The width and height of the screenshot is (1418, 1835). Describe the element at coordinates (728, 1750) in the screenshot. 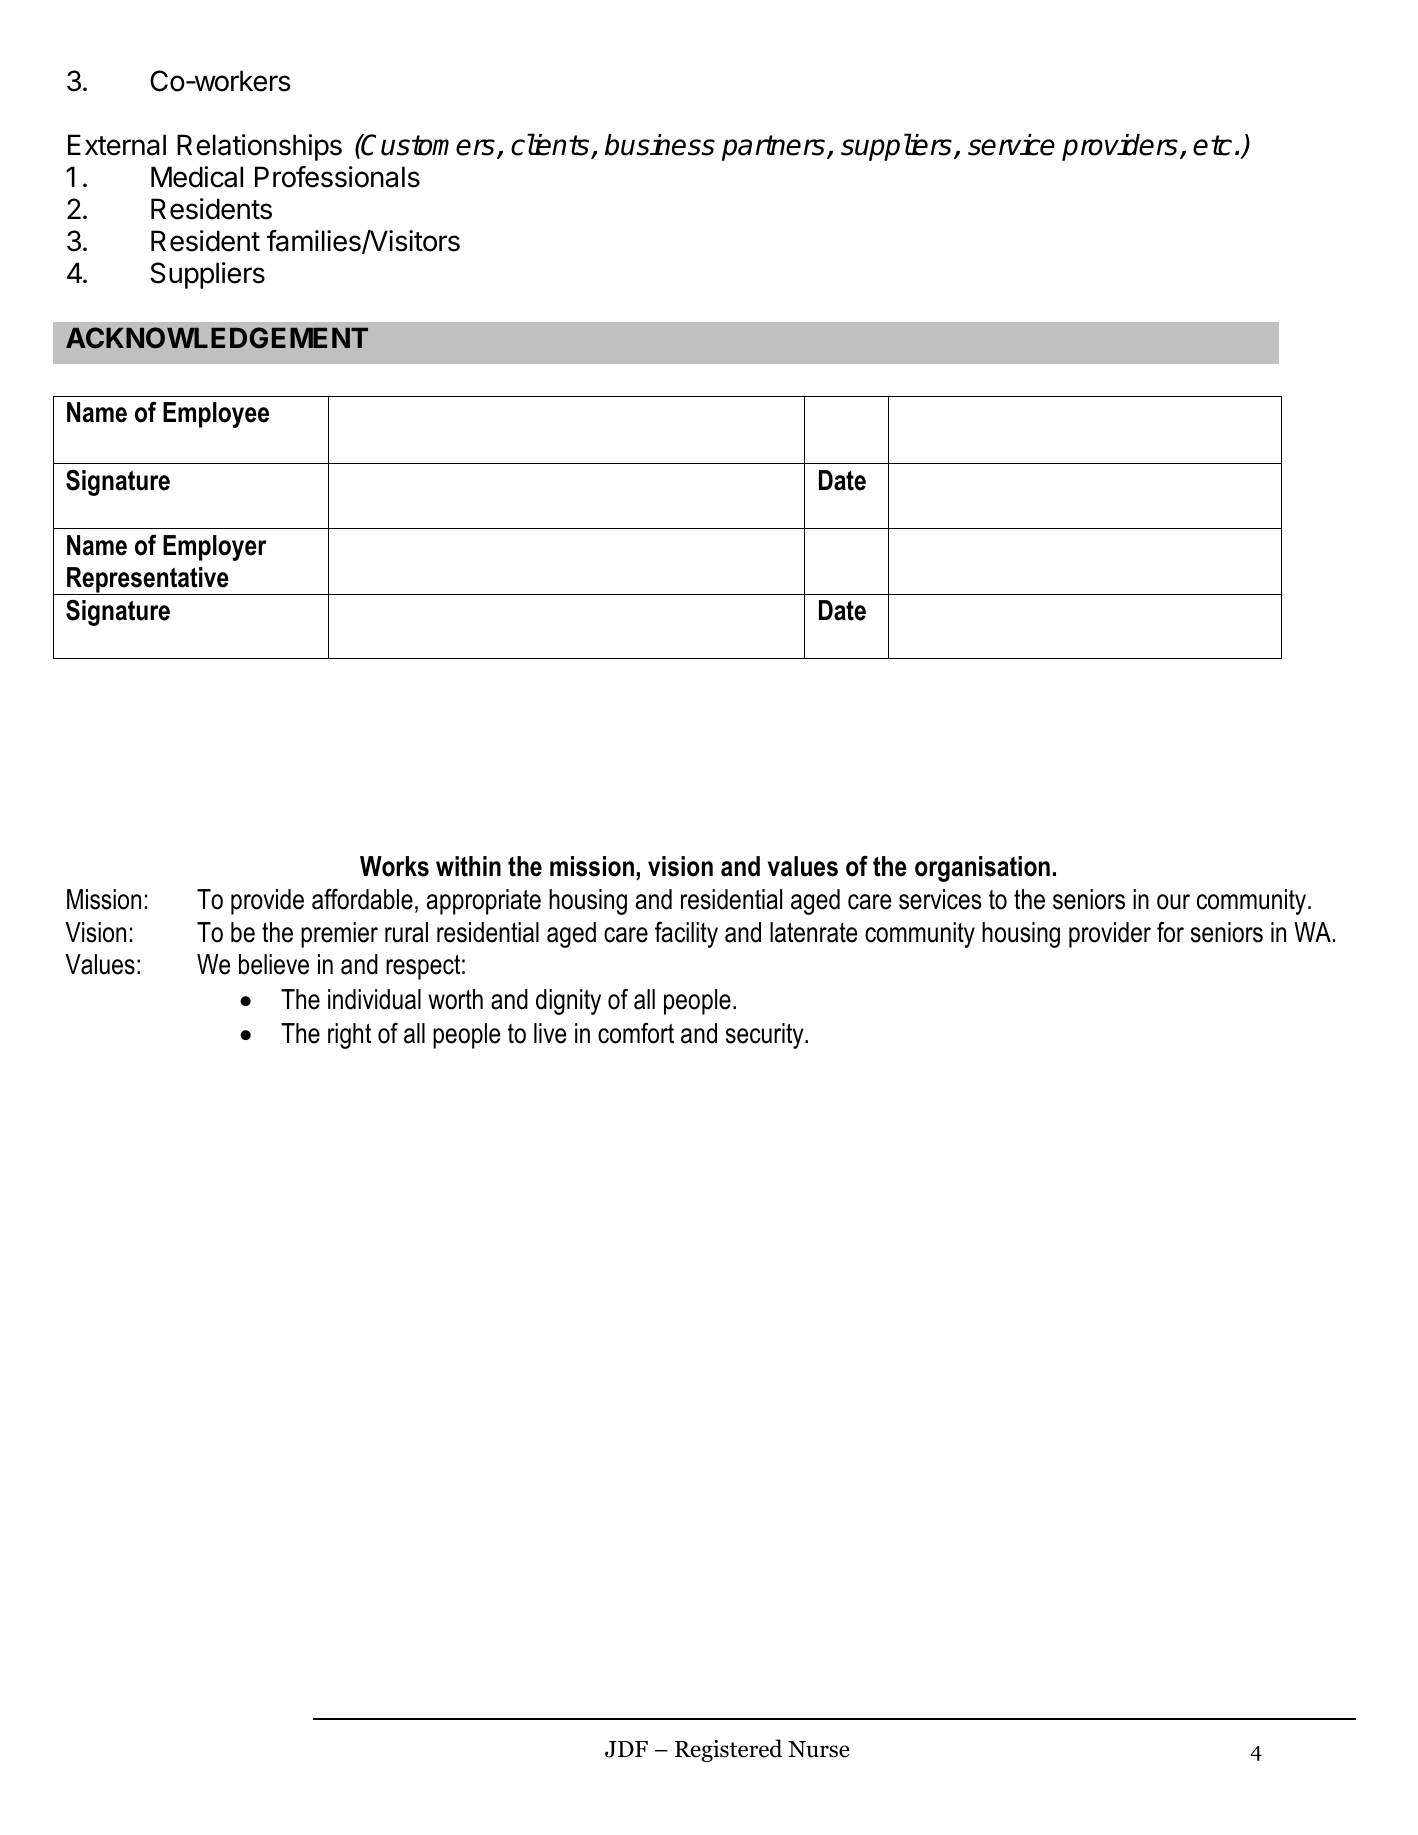

I see `Registered` at that location.
